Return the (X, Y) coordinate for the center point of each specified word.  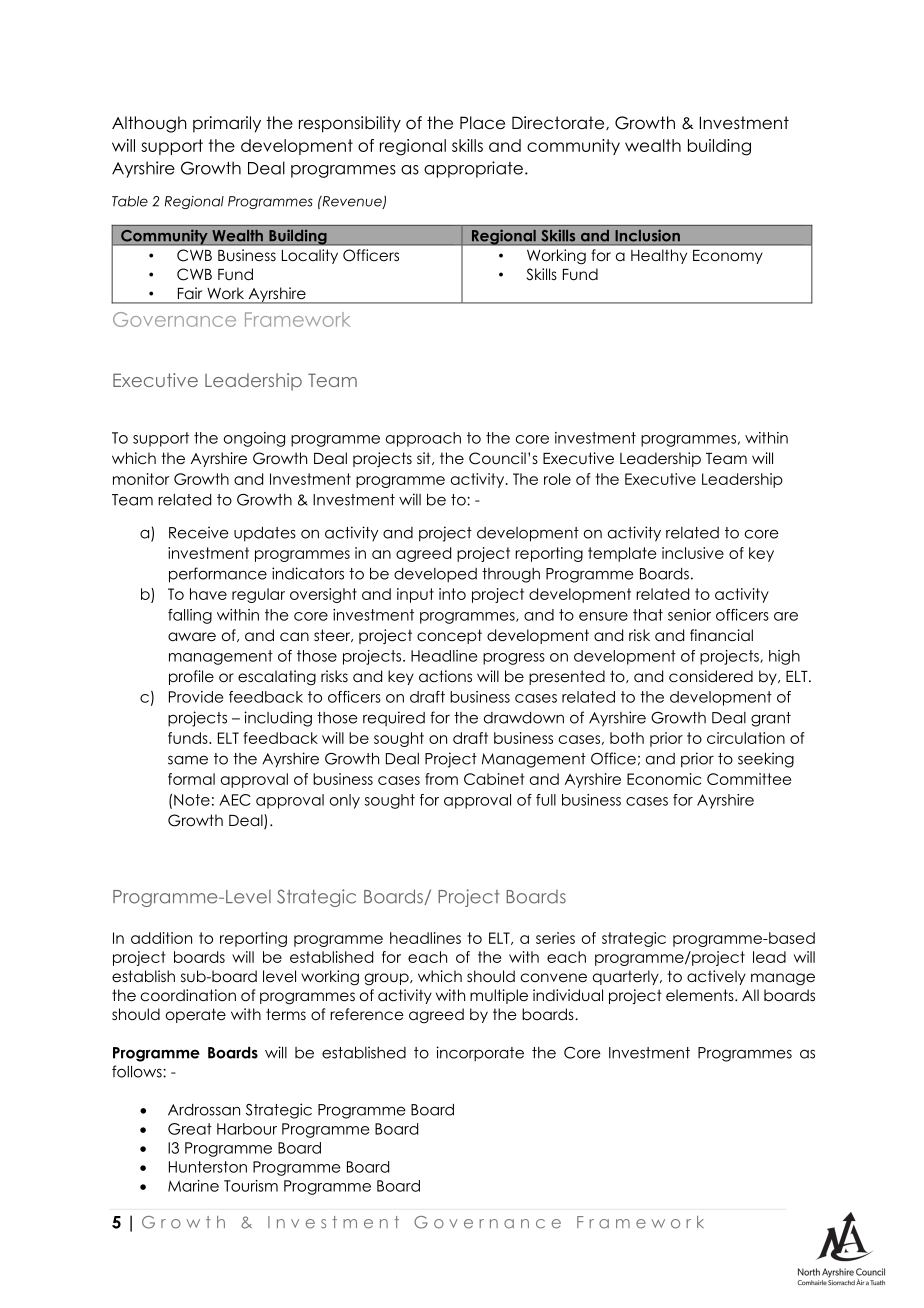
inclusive (693, 553)
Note (192, 800)
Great (190, 1129)
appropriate (473, 169)
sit (425, 458)
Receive (199, 532)
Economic (664, 779)
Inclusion (648, 235)
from (441, 779)
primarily (227, 124)
